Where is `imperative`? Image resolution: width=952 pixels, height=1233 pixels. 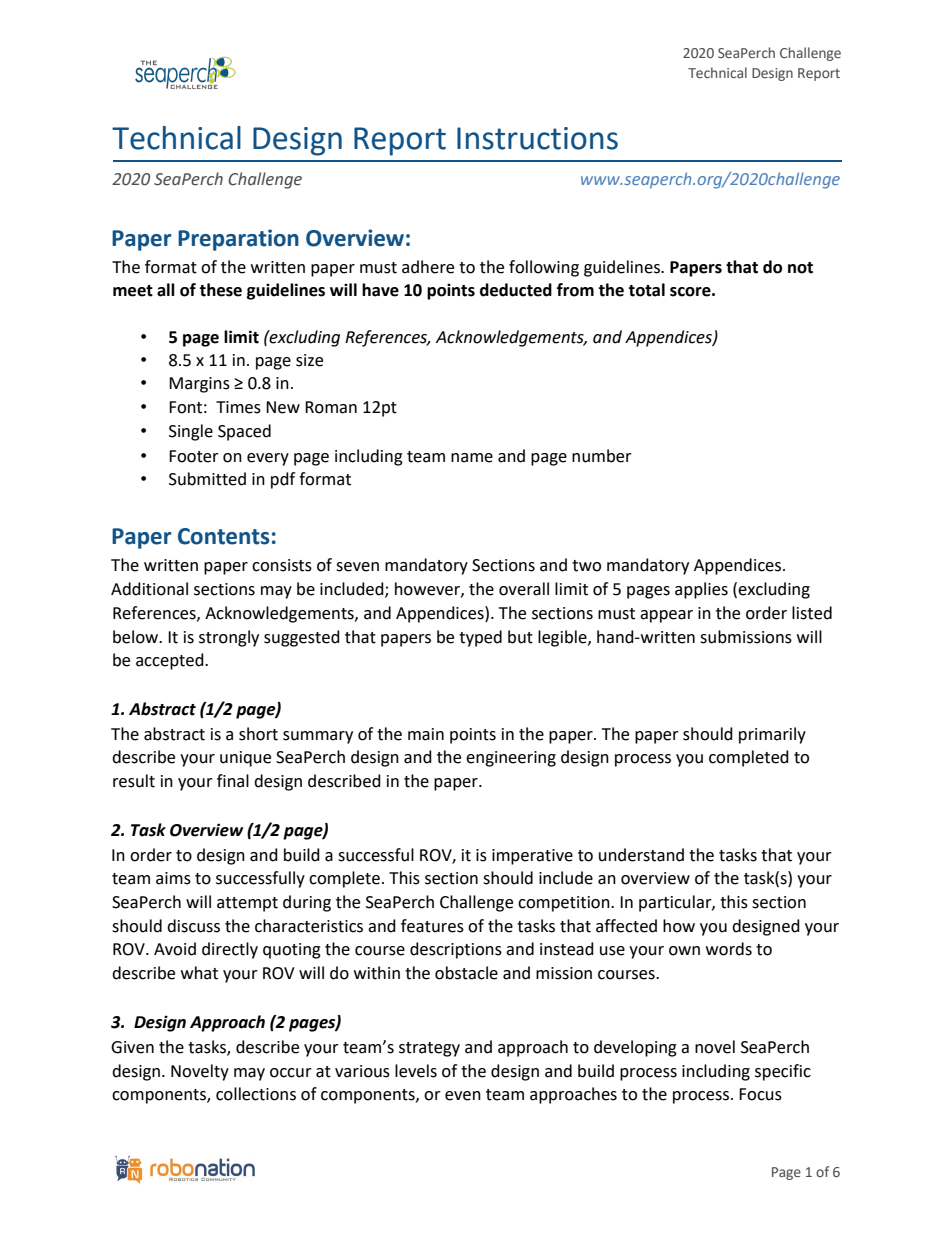 imperative is located at coordinates (532, 857).
